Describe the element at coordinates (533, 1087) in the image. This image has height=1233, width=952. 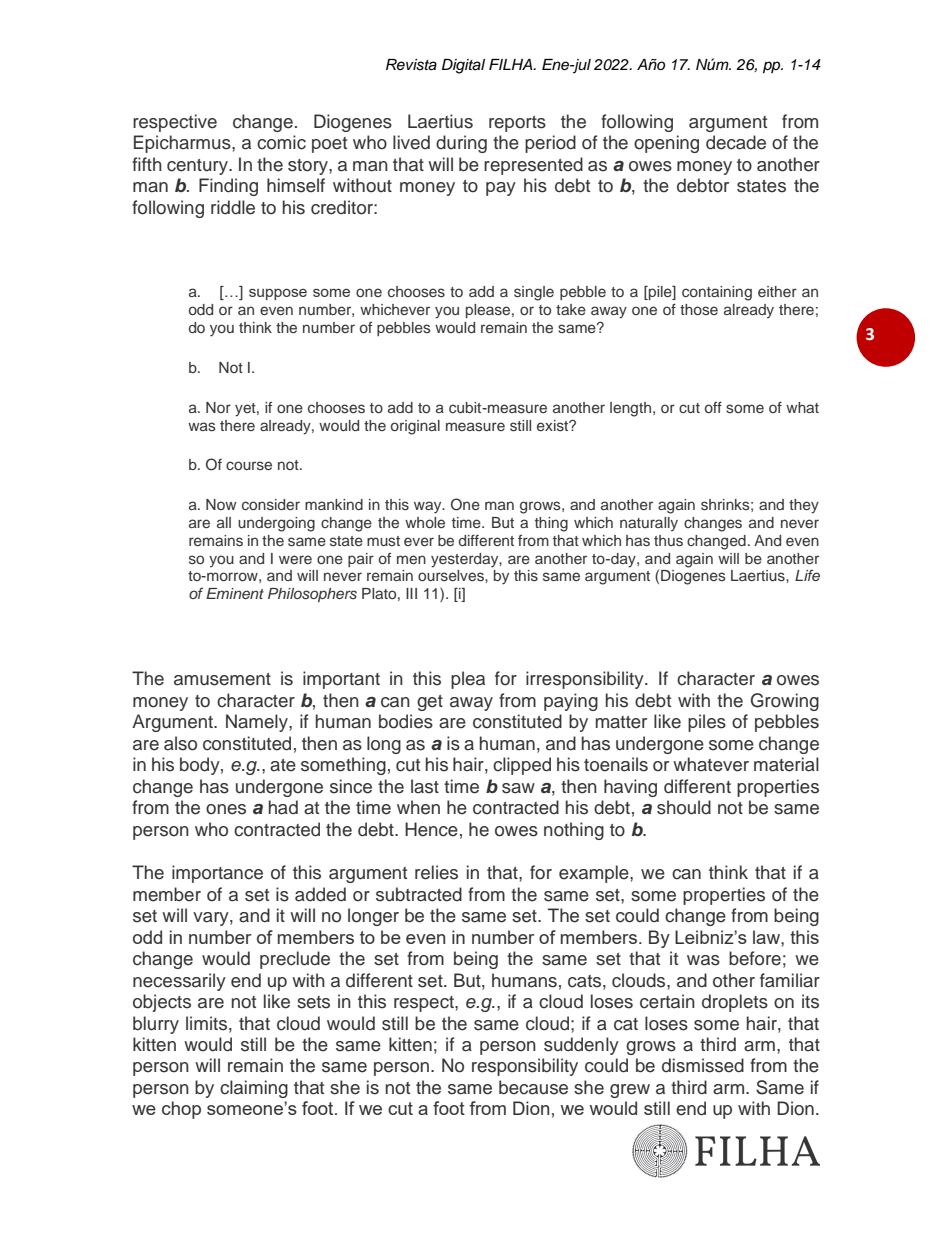
I see `because` at that location.
